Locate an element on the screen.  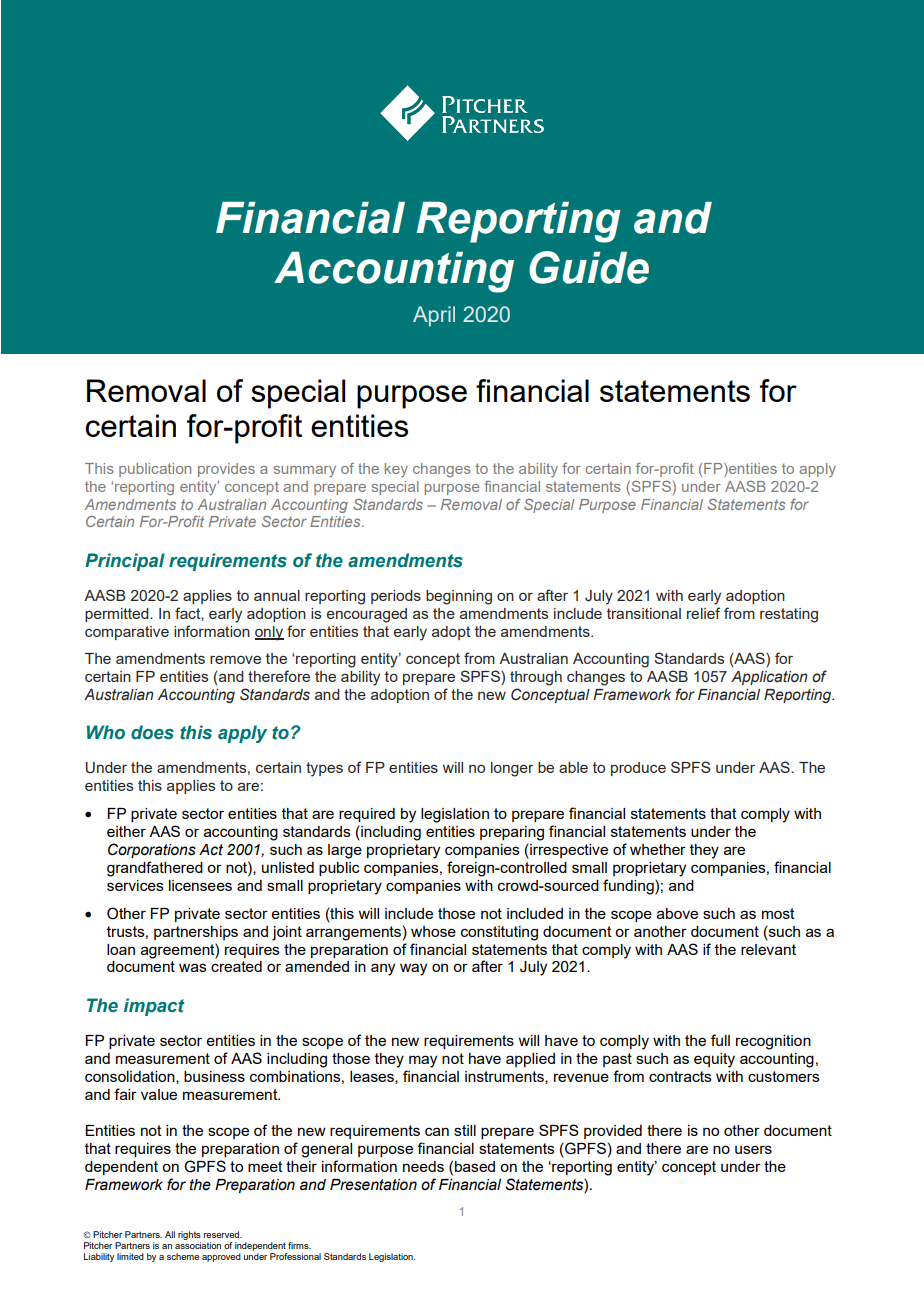
provides is located at coordinates (226, 470).
